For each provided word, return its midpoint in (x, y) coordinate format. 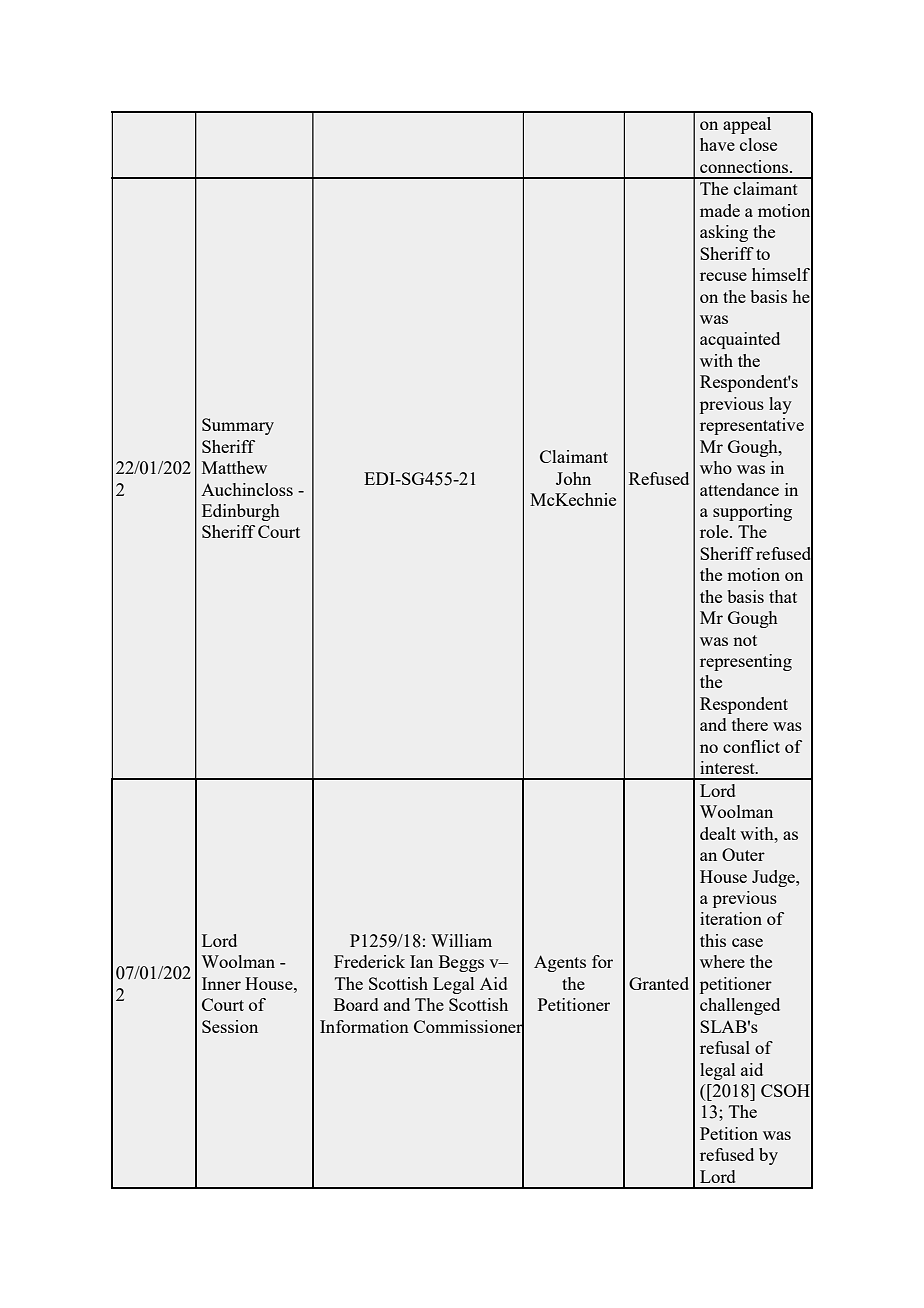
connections (745, 166)
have (717, 144)
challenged (740, 1006)
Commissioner (469, 1026)
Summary (238, 426)
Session (230, 1026)
